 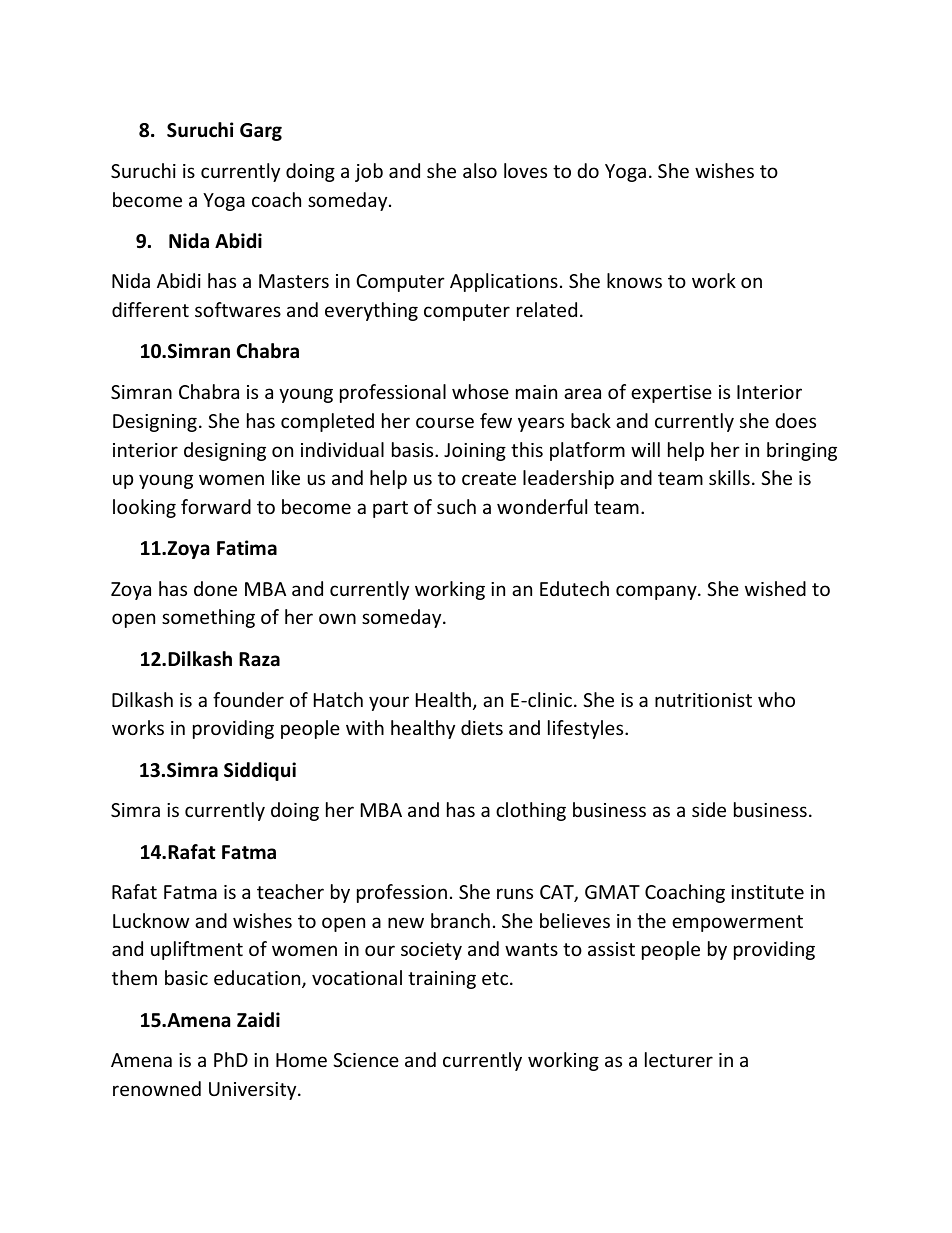 What do you see at coordinates (482, 727) in the screenshot?
I see `diets` at bounding box center [482, 727].
